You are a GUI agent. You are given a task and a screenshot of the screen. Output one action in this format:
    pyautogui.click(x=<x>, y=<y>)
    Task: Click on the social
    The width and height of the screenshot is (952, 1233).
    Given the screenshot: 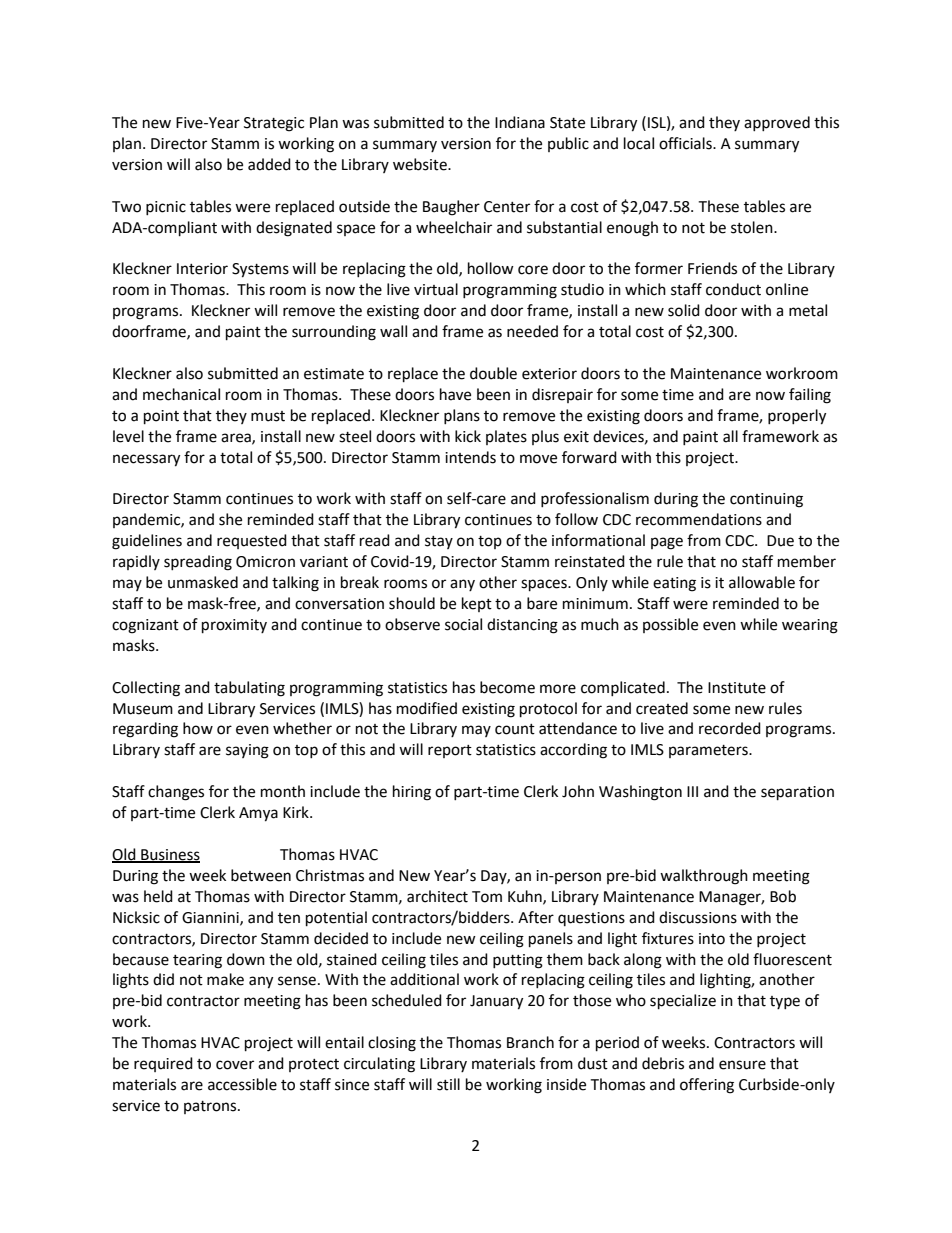 What is the action you would take?
    pyautogui.click(x=463, y=624)
